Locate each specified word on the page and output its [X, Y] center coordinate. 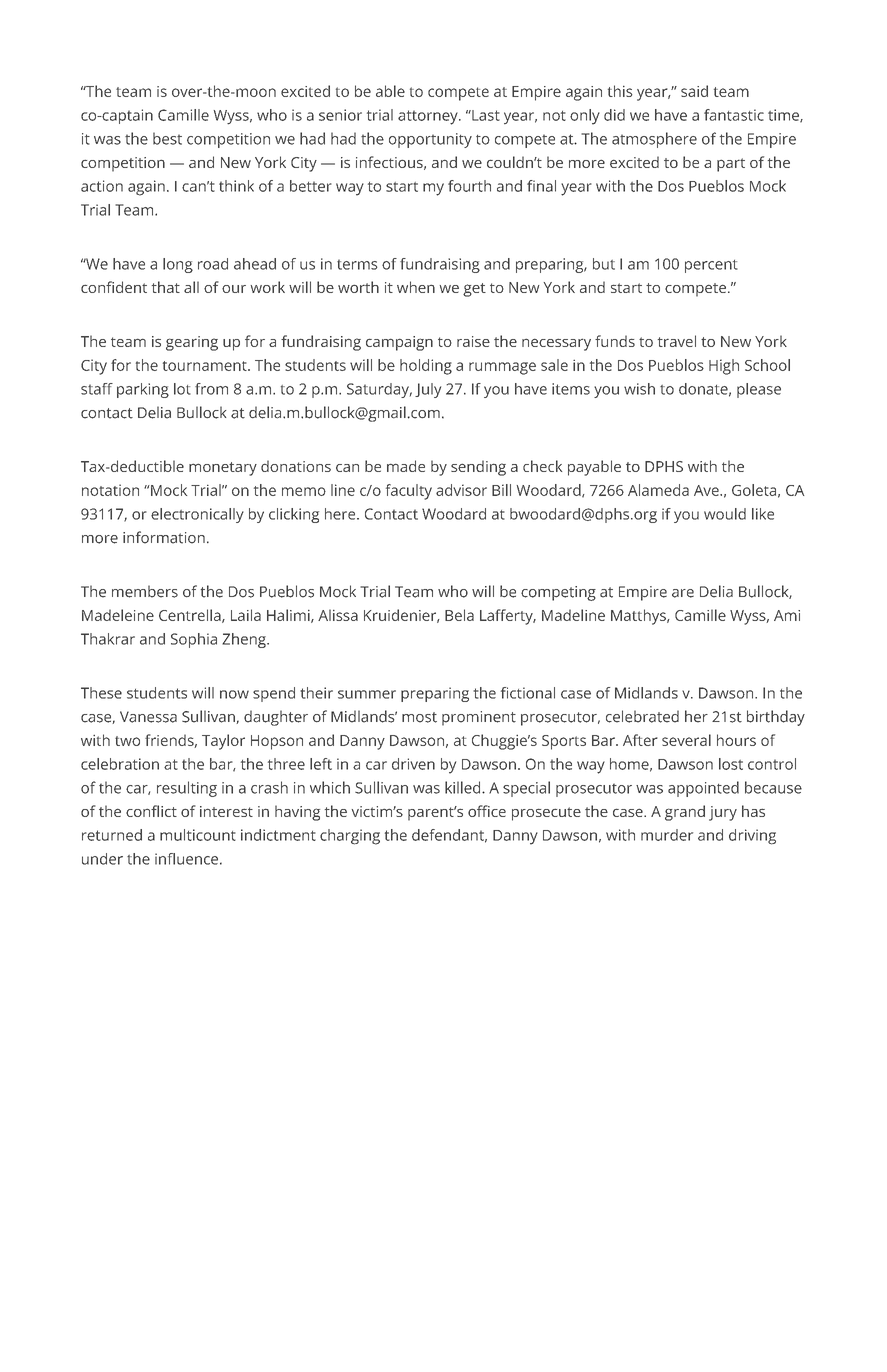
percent [711, 266]
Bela [459, 615]
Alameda [658, 490]
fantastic [734, 115]
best [167, 138]
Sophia [194, 640]
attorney [429, 117]
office [487, 811]
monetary [223, 469]
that [166, 287]
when [416, 287]
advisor [461, 490]
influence [186, 859]
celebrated [642, 716]
